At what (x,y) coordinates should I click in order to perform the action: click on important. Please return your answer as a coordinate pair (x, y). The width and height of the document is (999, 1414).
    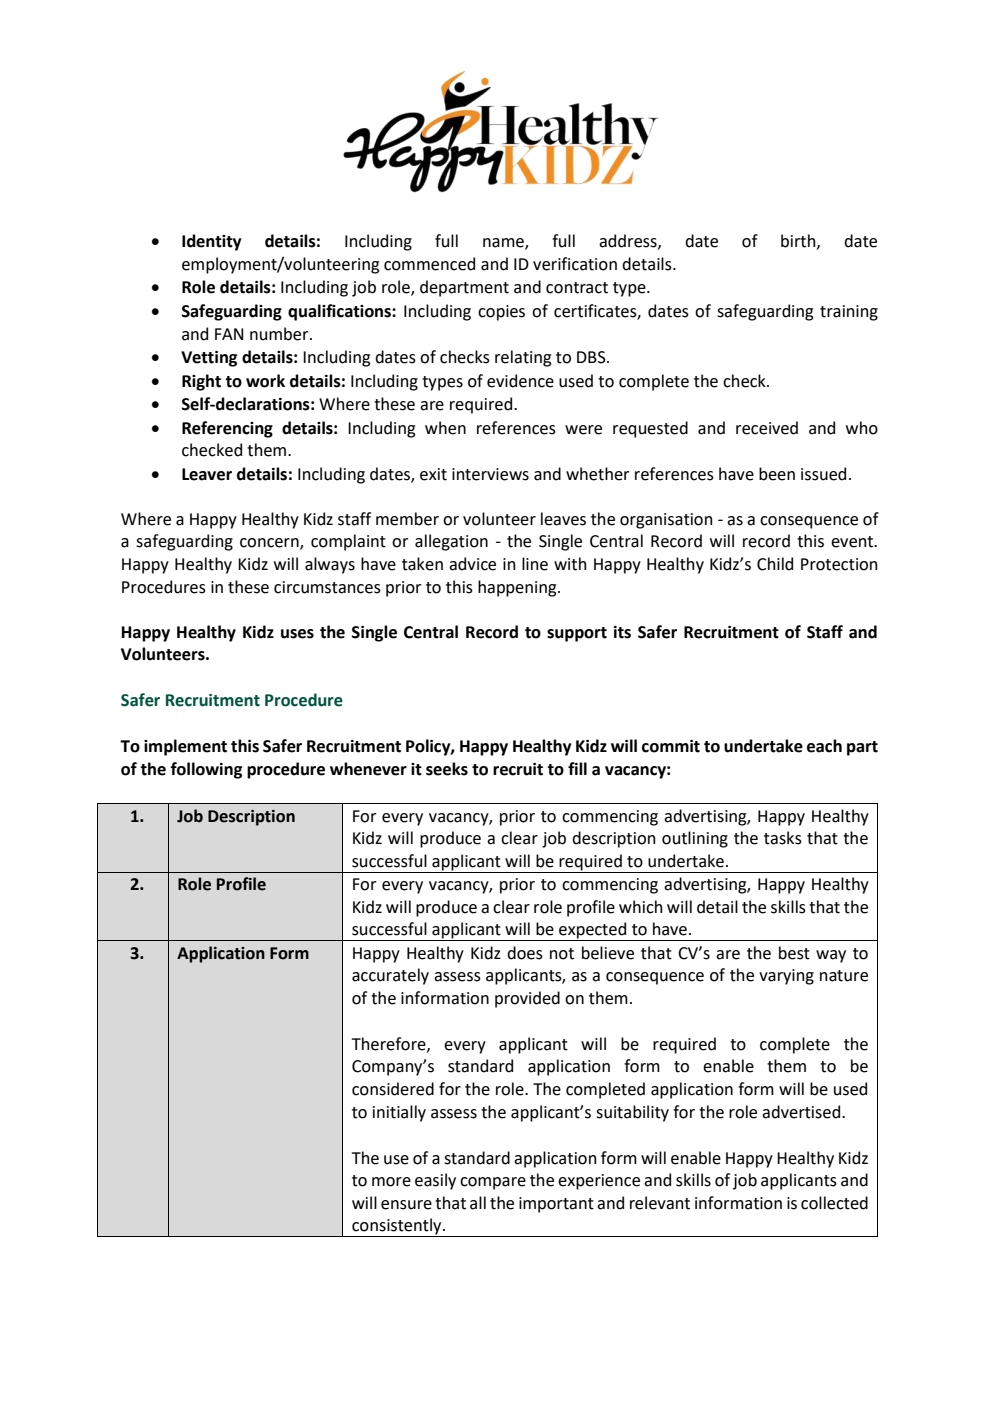
    Looking at the image, I should click on (556, 1205).
